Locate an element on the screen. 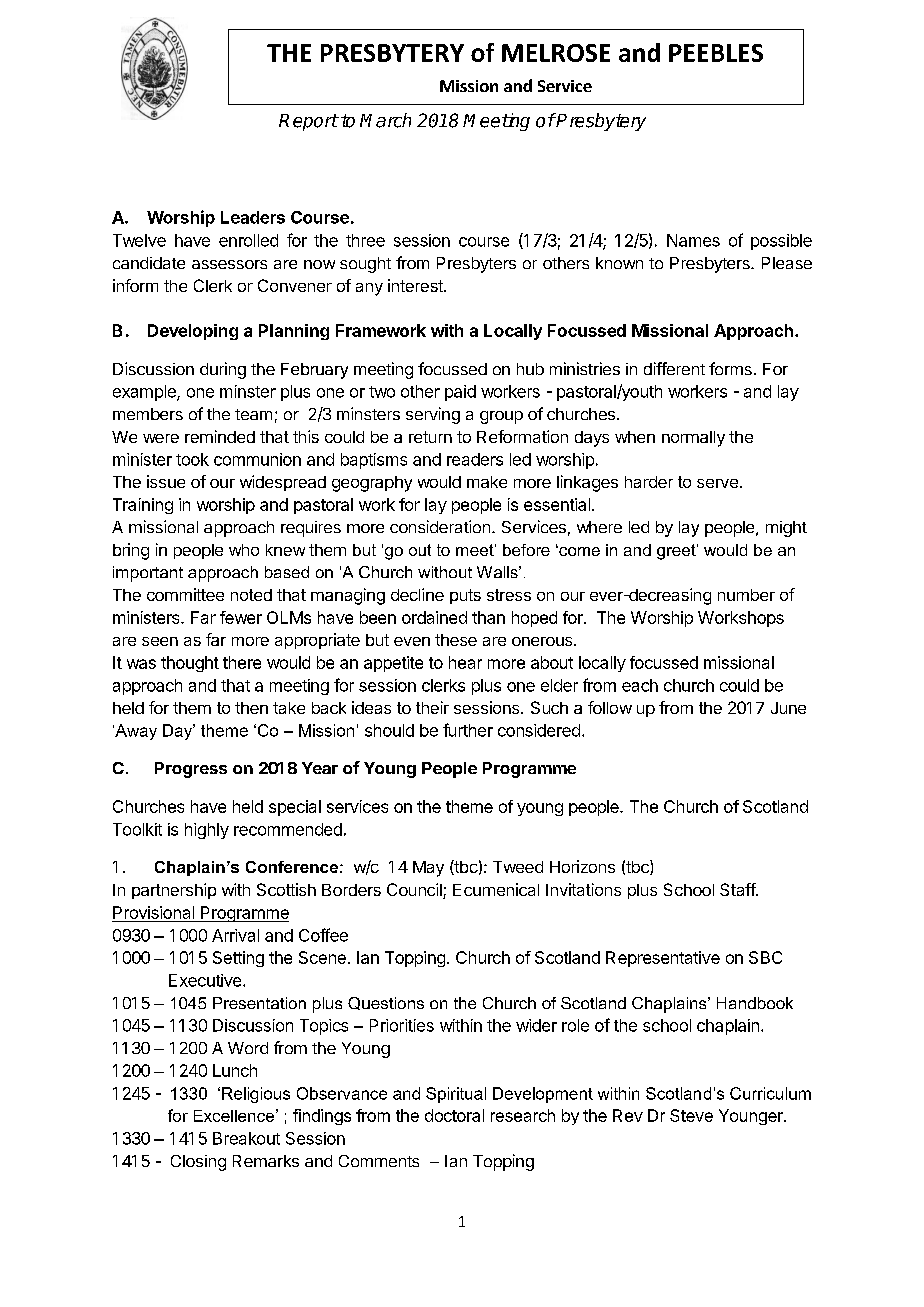 The image size is (924, 1307). Breakout is located at coordinates (246, 1138).
